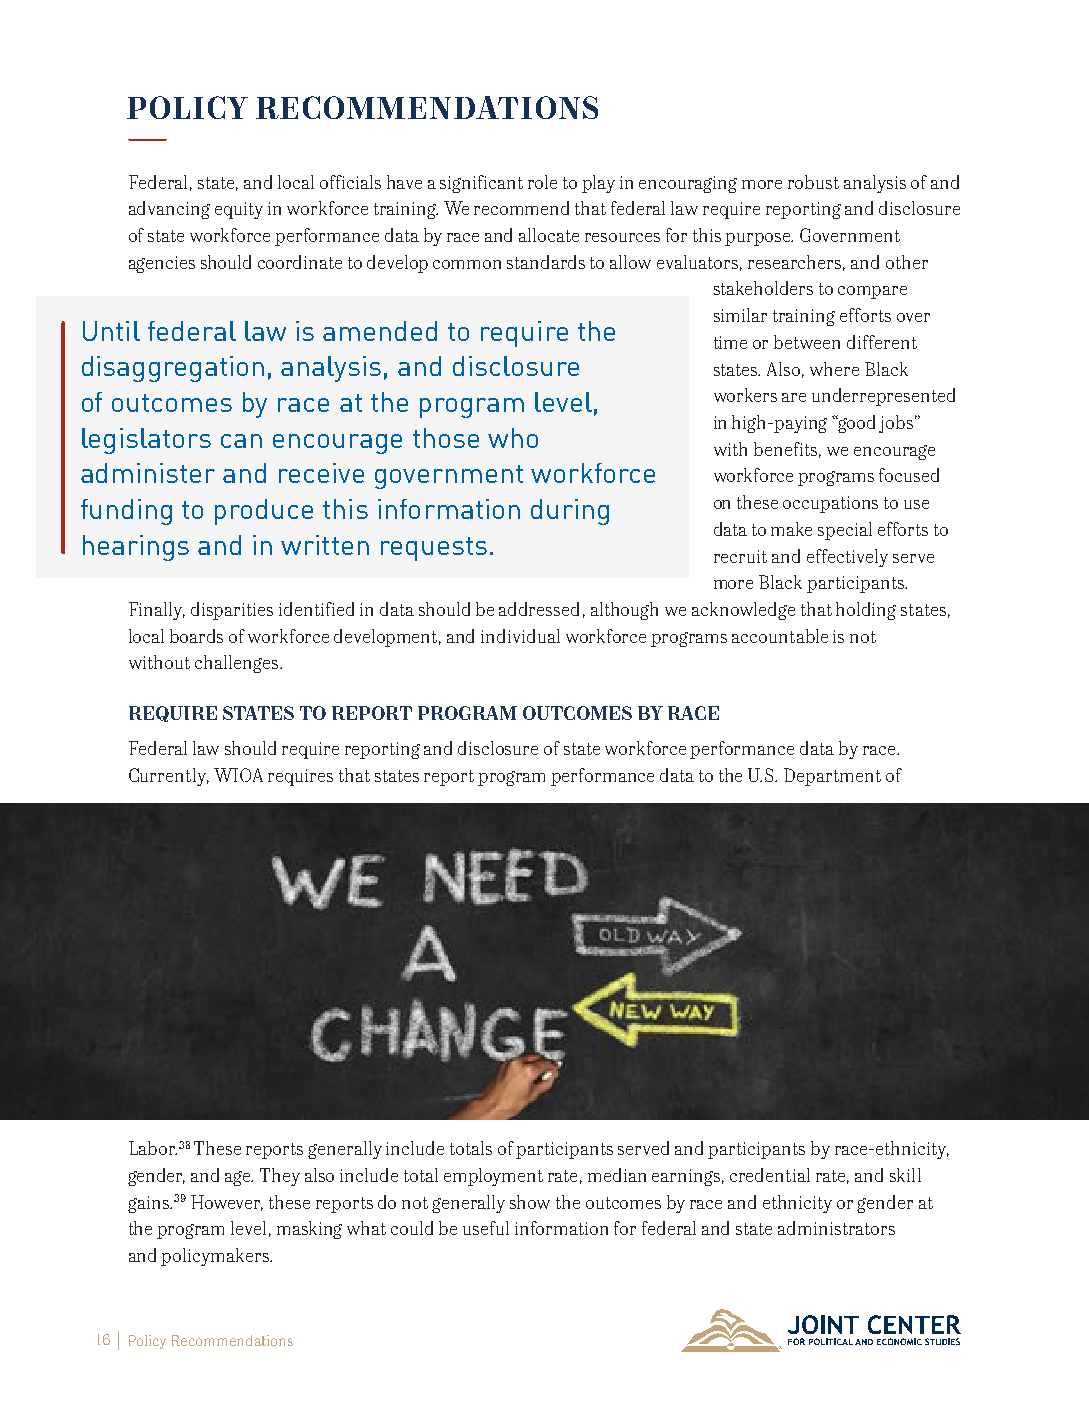  Describe the element at coordinates (813, 182) in the screenshot. I see `robust` at that location.
